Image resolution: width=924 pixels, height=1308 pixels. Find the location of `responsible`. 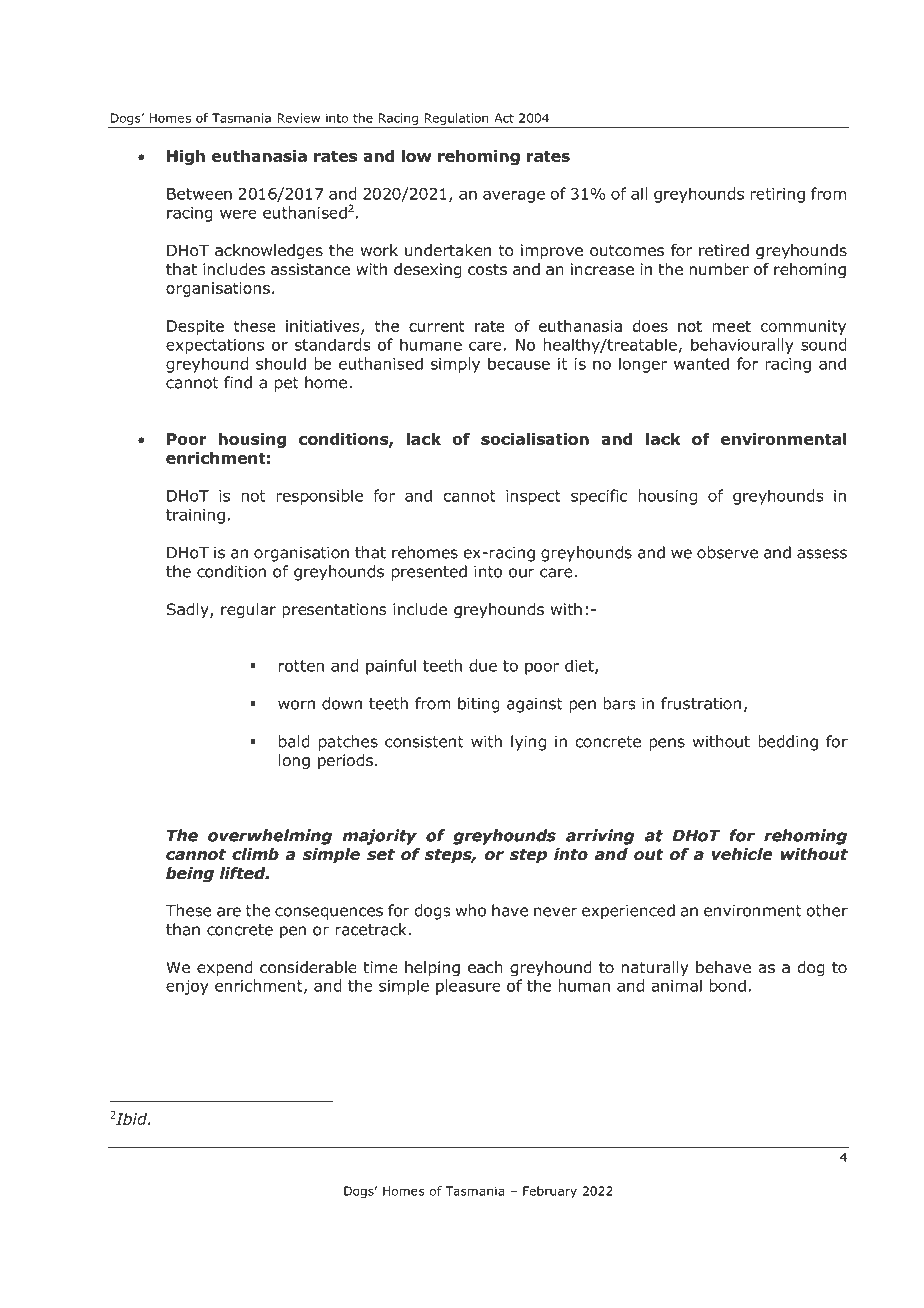

responsible is located at coordinates (319, 497).
